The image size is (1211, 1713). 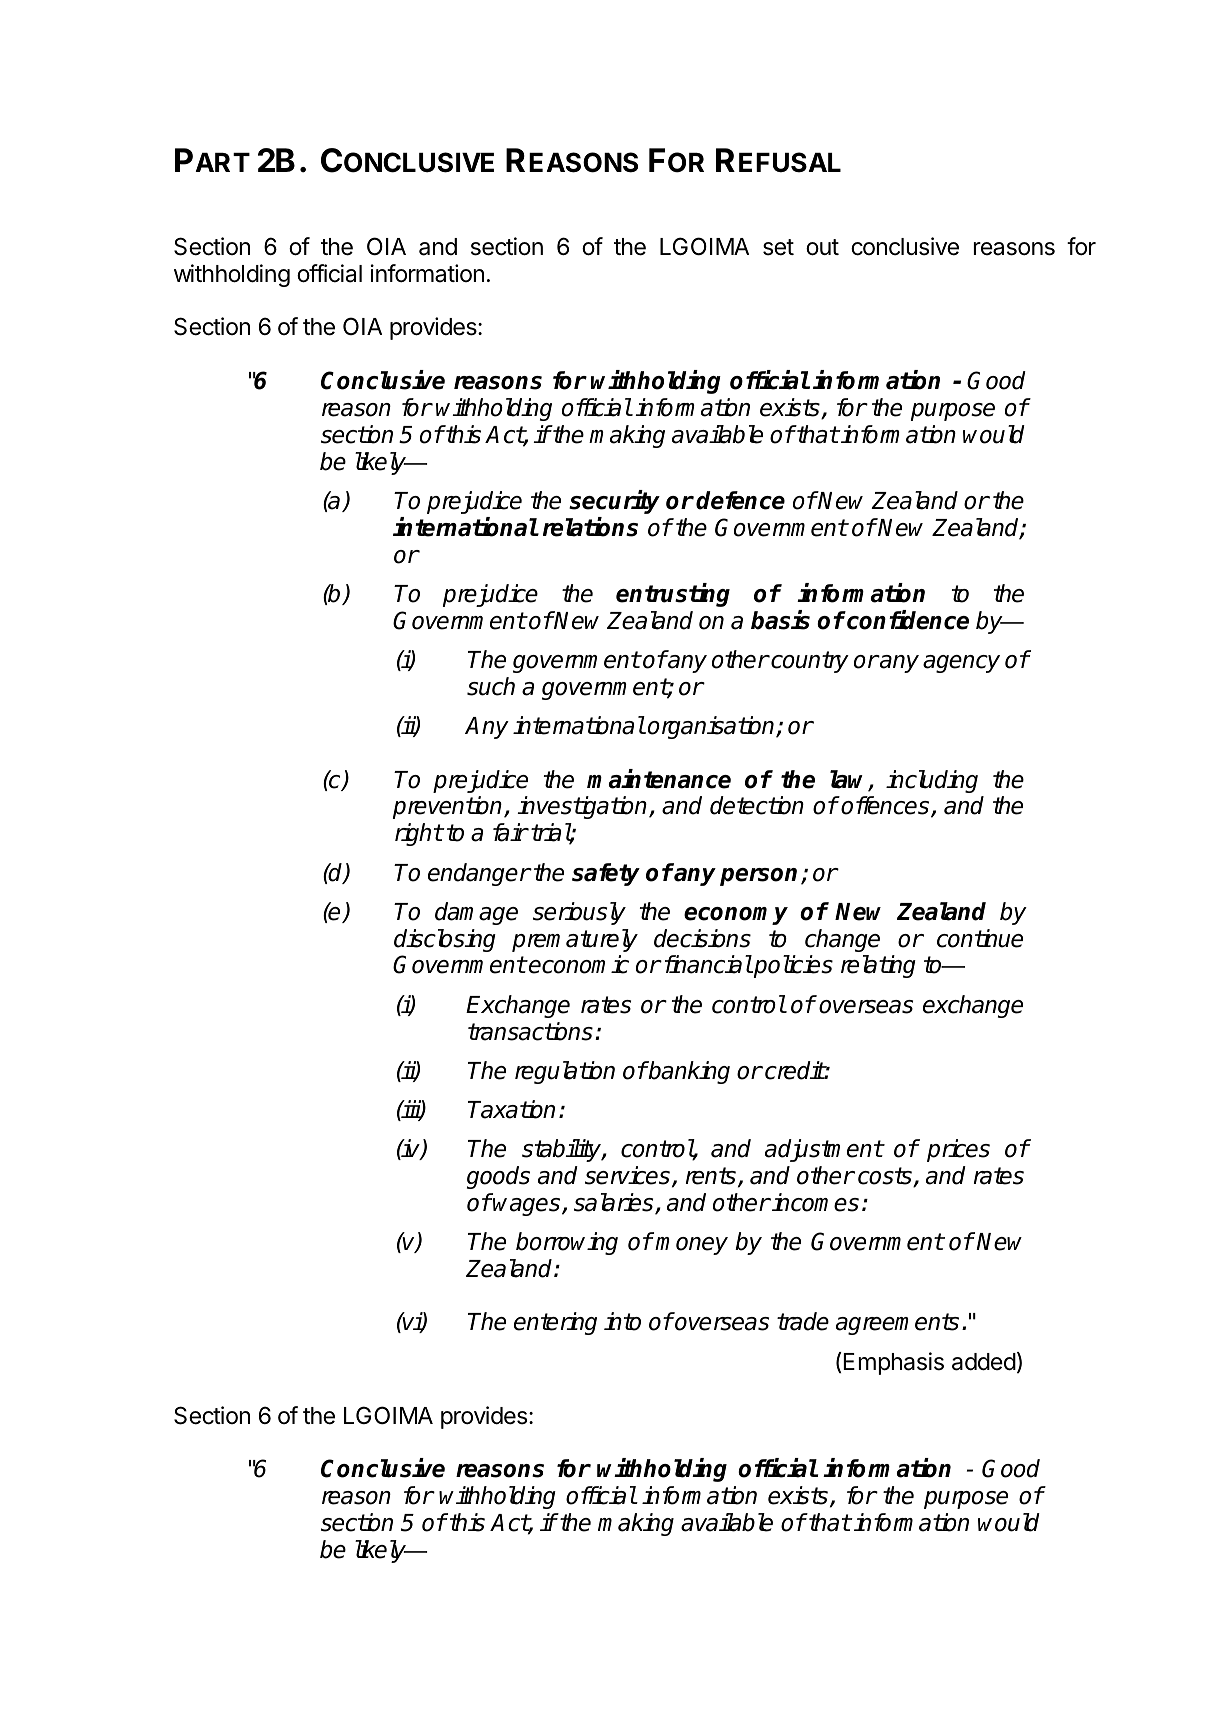 I want to click on such, so click(x=491, y=686).
